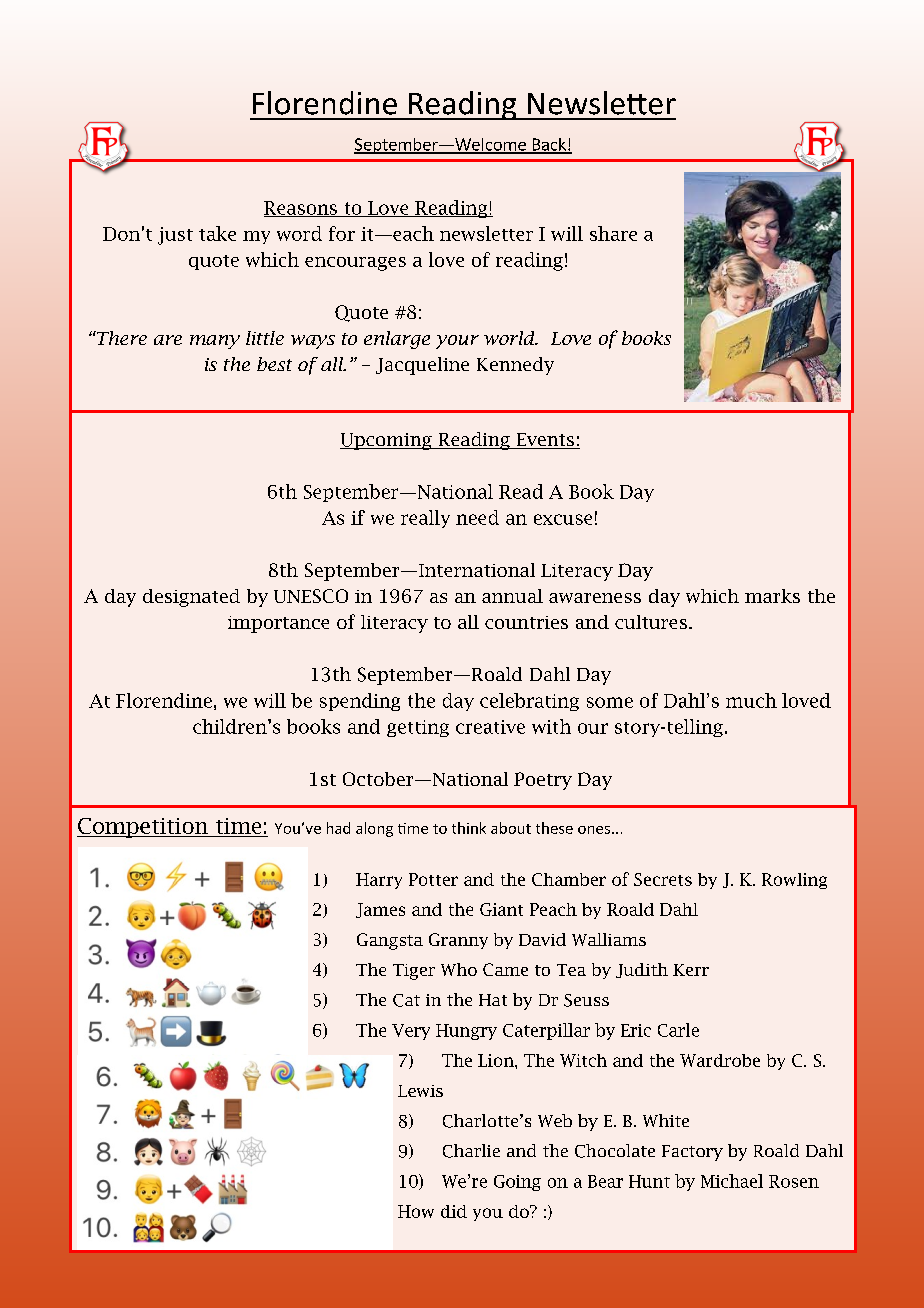  I want to click on take, so click(217, 233).
